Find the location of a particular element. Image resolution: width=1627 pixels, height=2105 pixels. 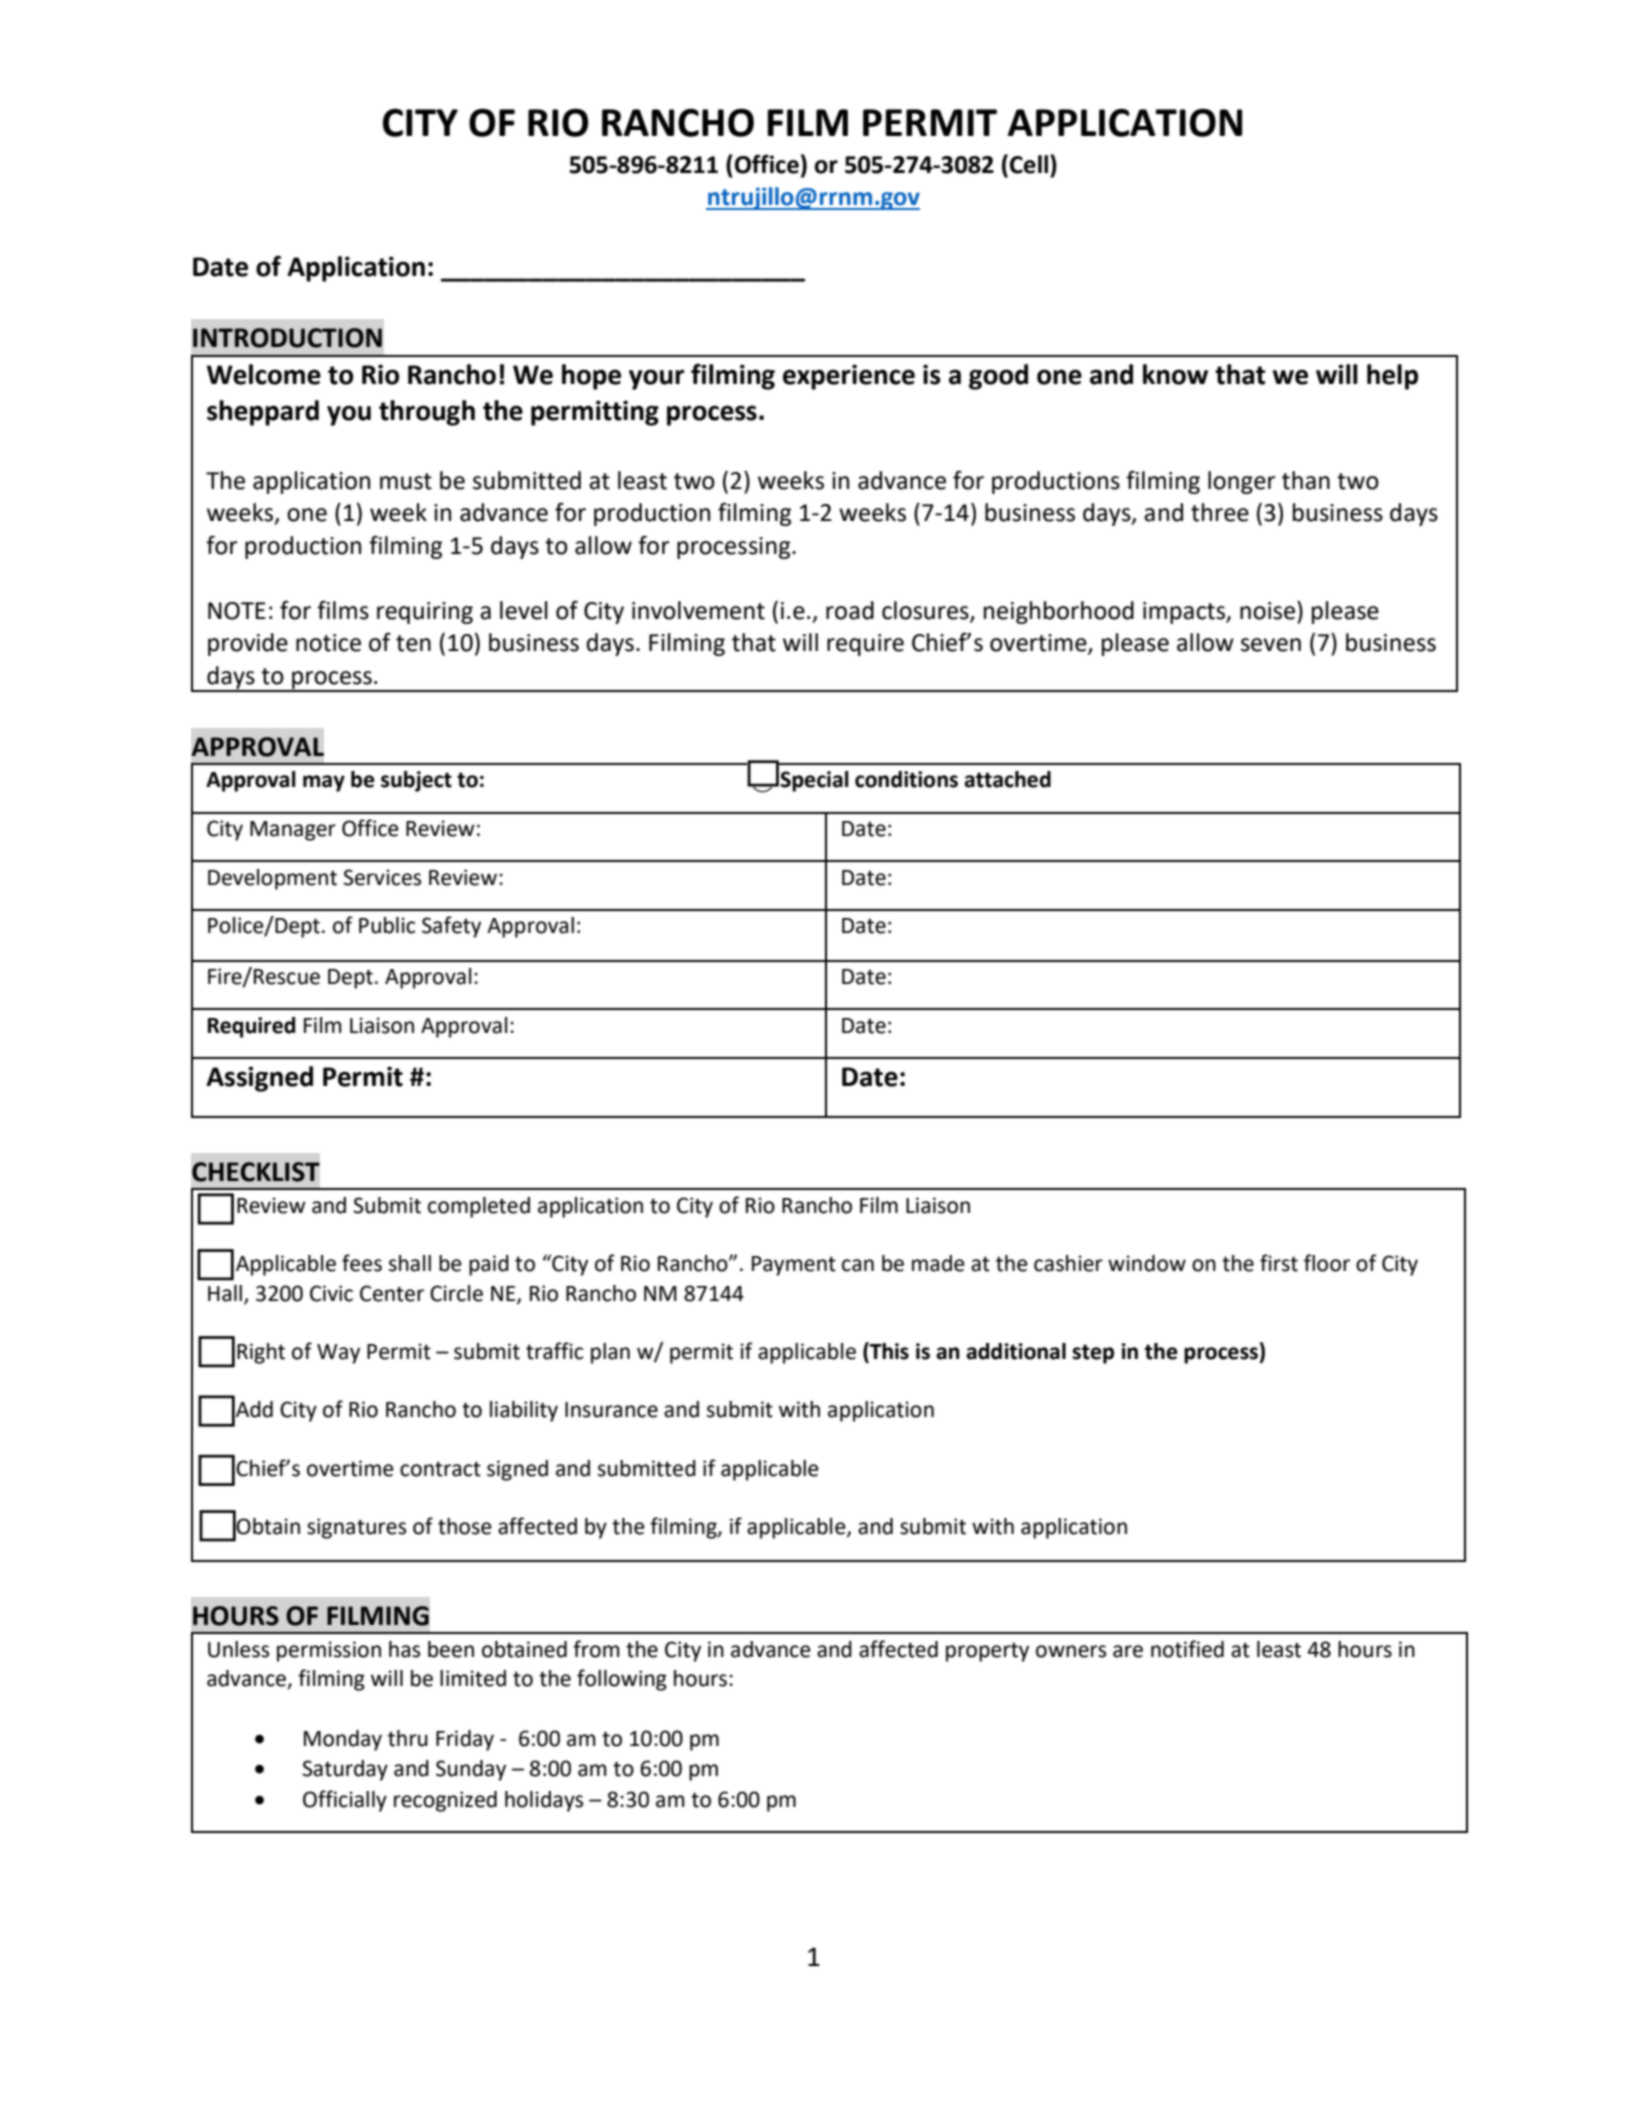

INTRODUCTION is located at coordinates (287, 338).
